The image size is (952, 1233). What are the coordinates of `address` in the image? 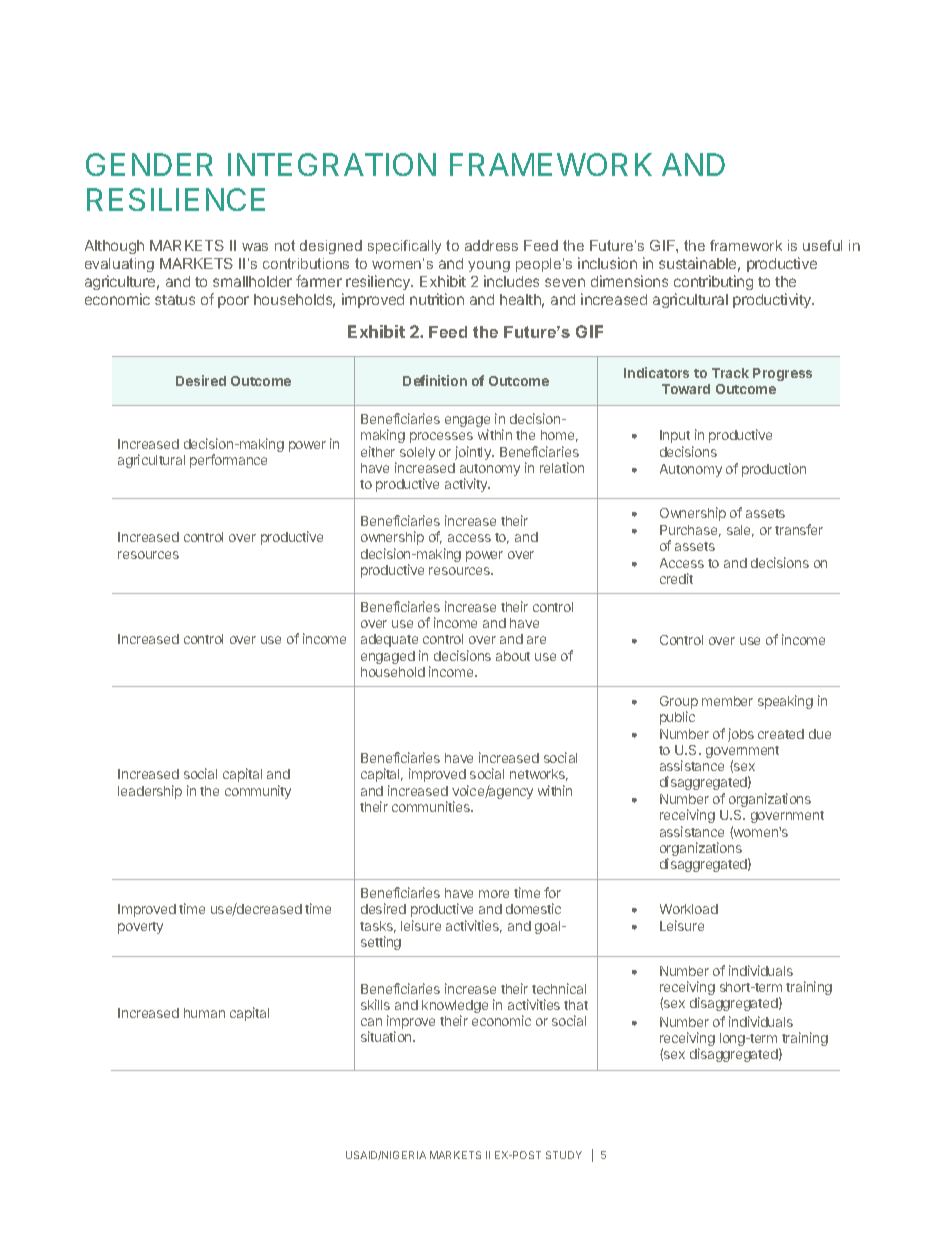 It's located at (491, 245).
